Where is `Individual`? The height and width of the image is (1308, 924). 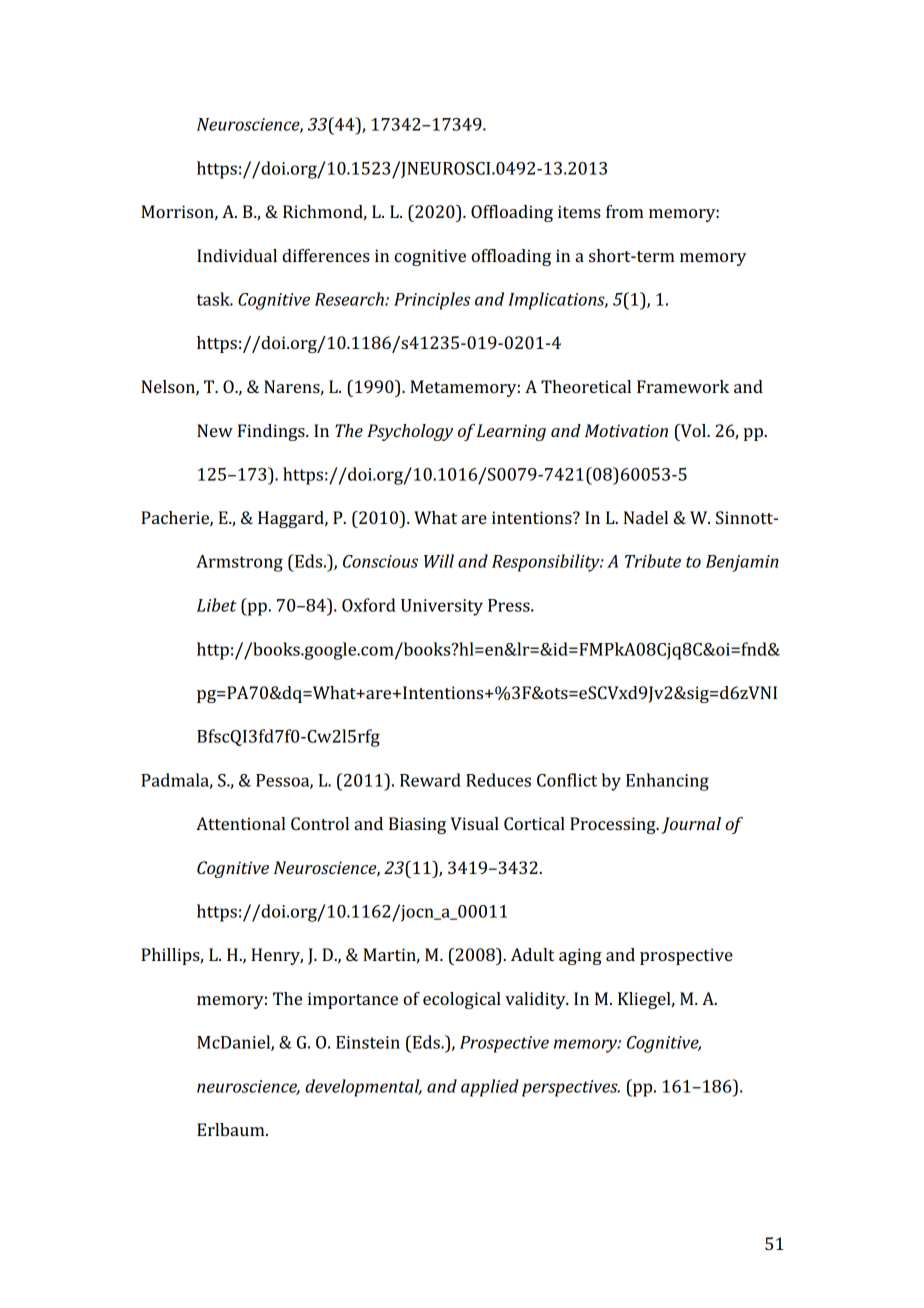 Individual is located at coordinates (237, 255).
